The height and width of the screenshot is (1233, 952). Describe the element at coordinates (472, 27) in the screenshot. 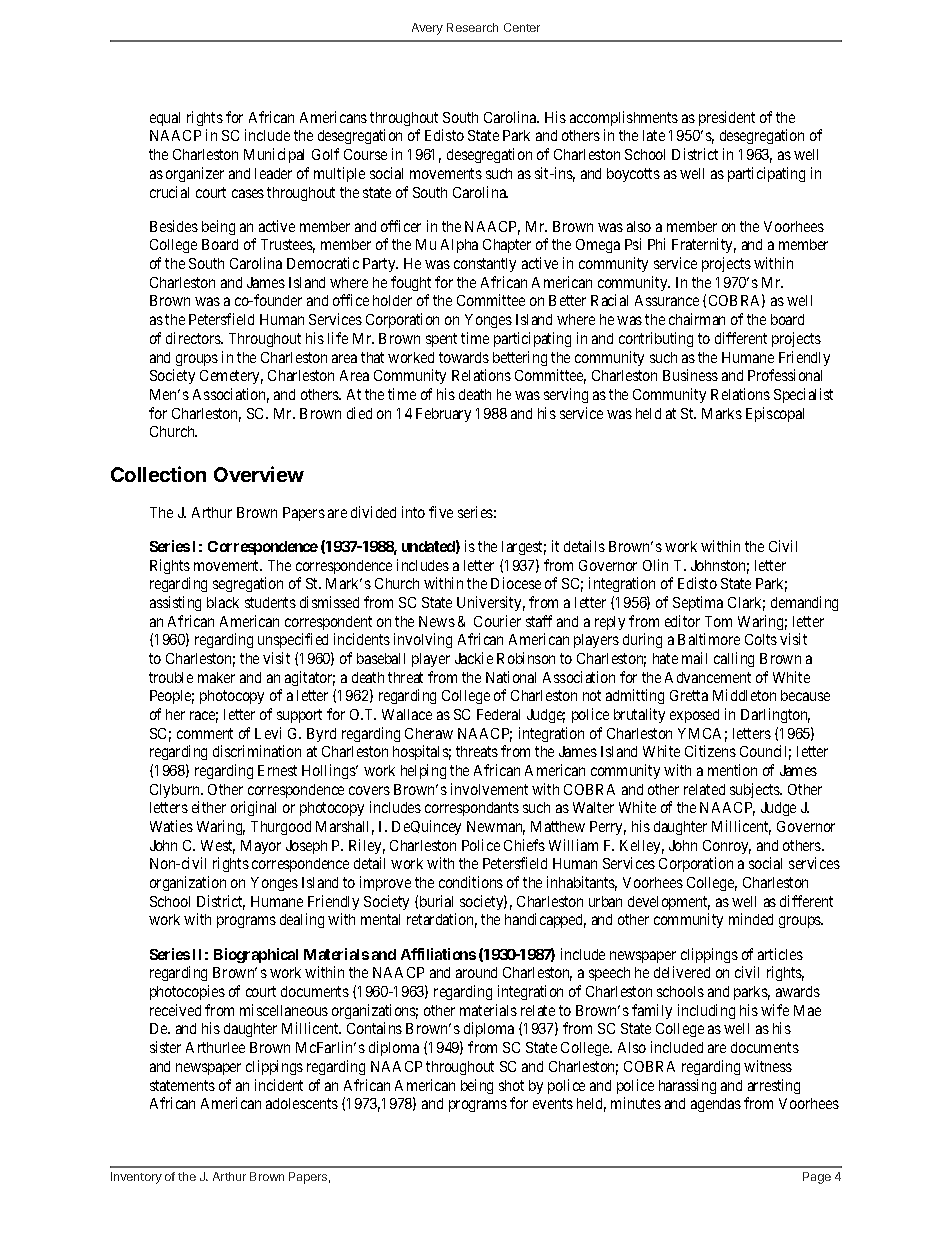

I see `Research` at that location.
